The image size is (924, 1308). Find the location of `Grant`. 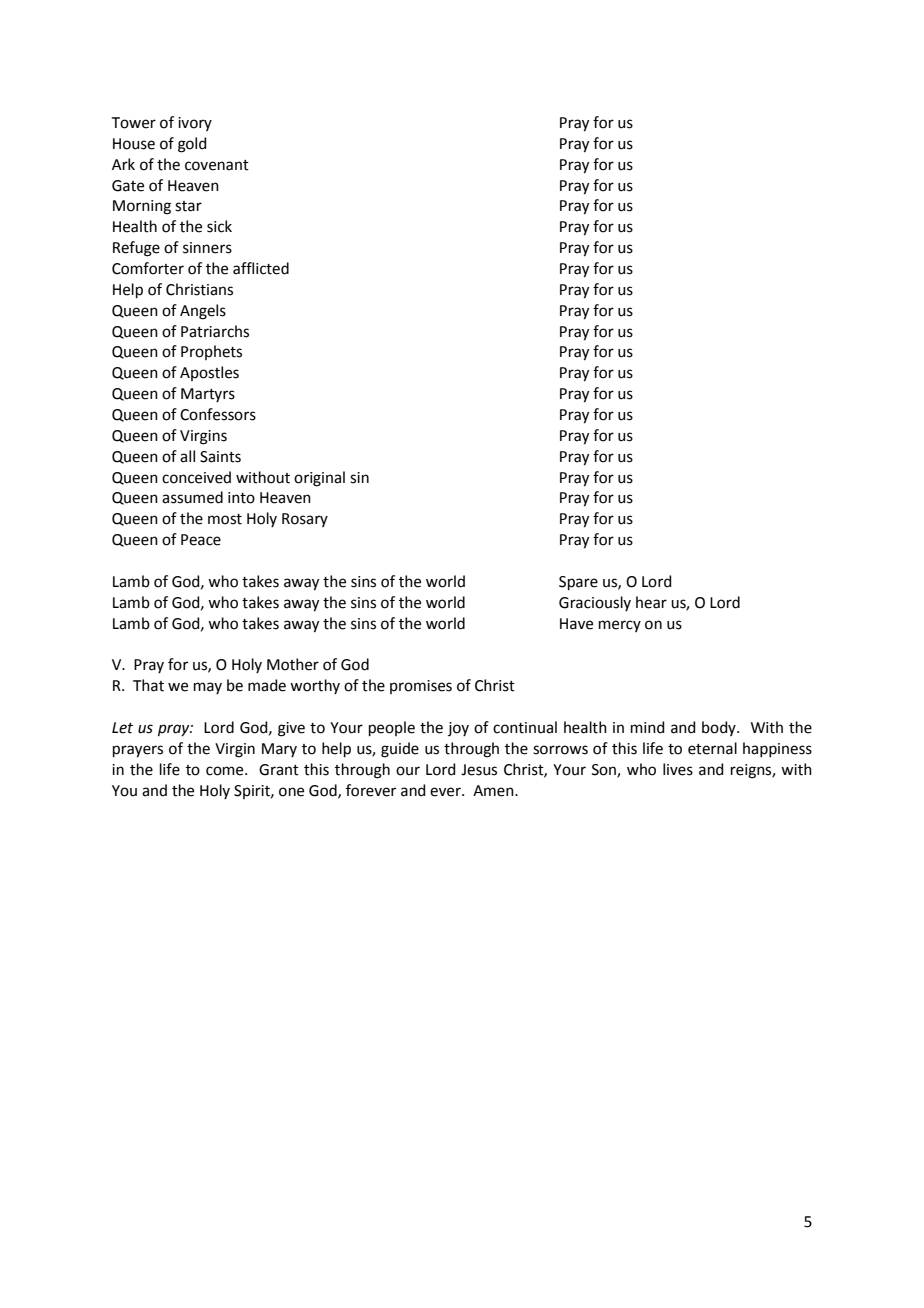

Grant is located at coordinates (279, 770).
